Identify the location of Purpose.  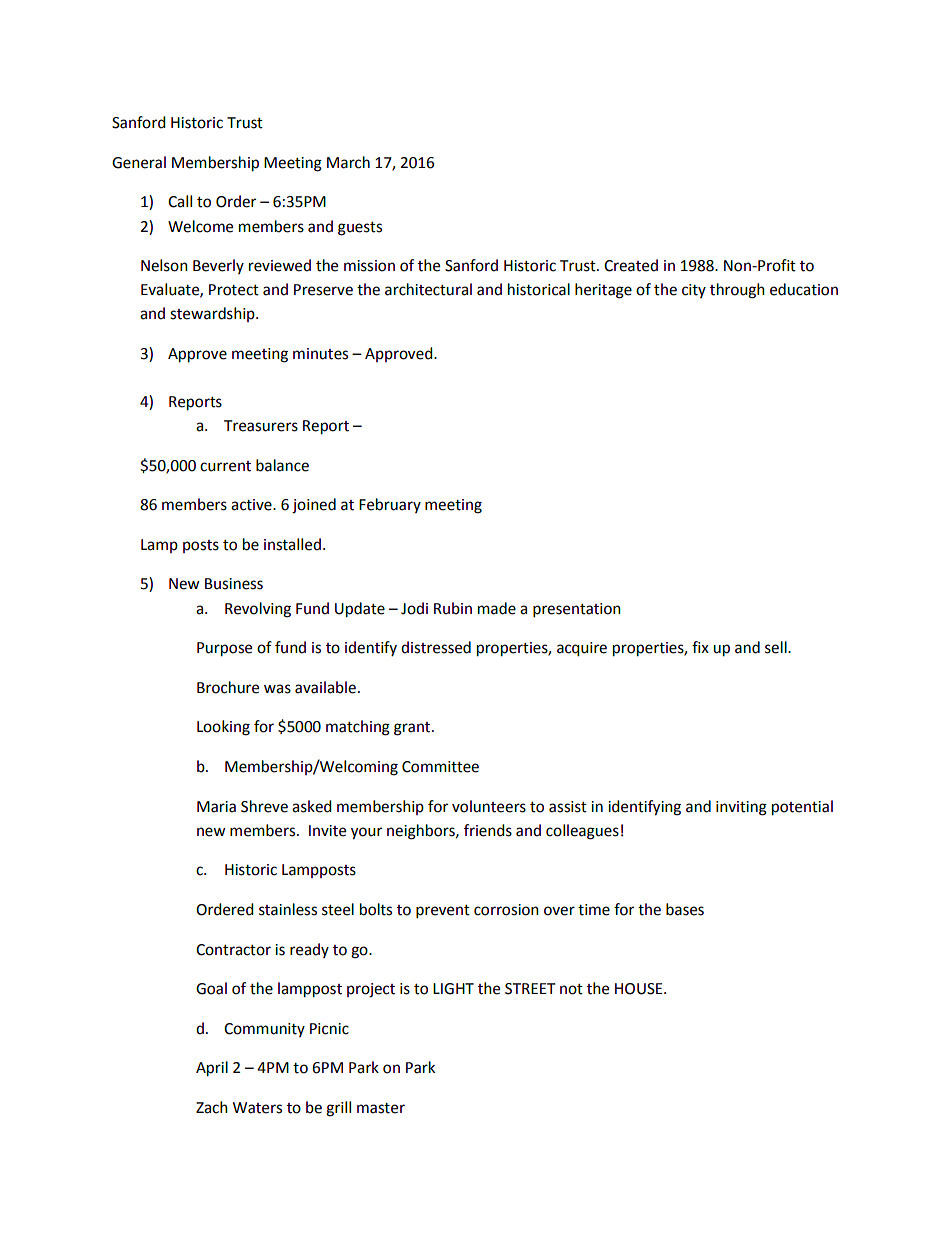
(224, 649).
